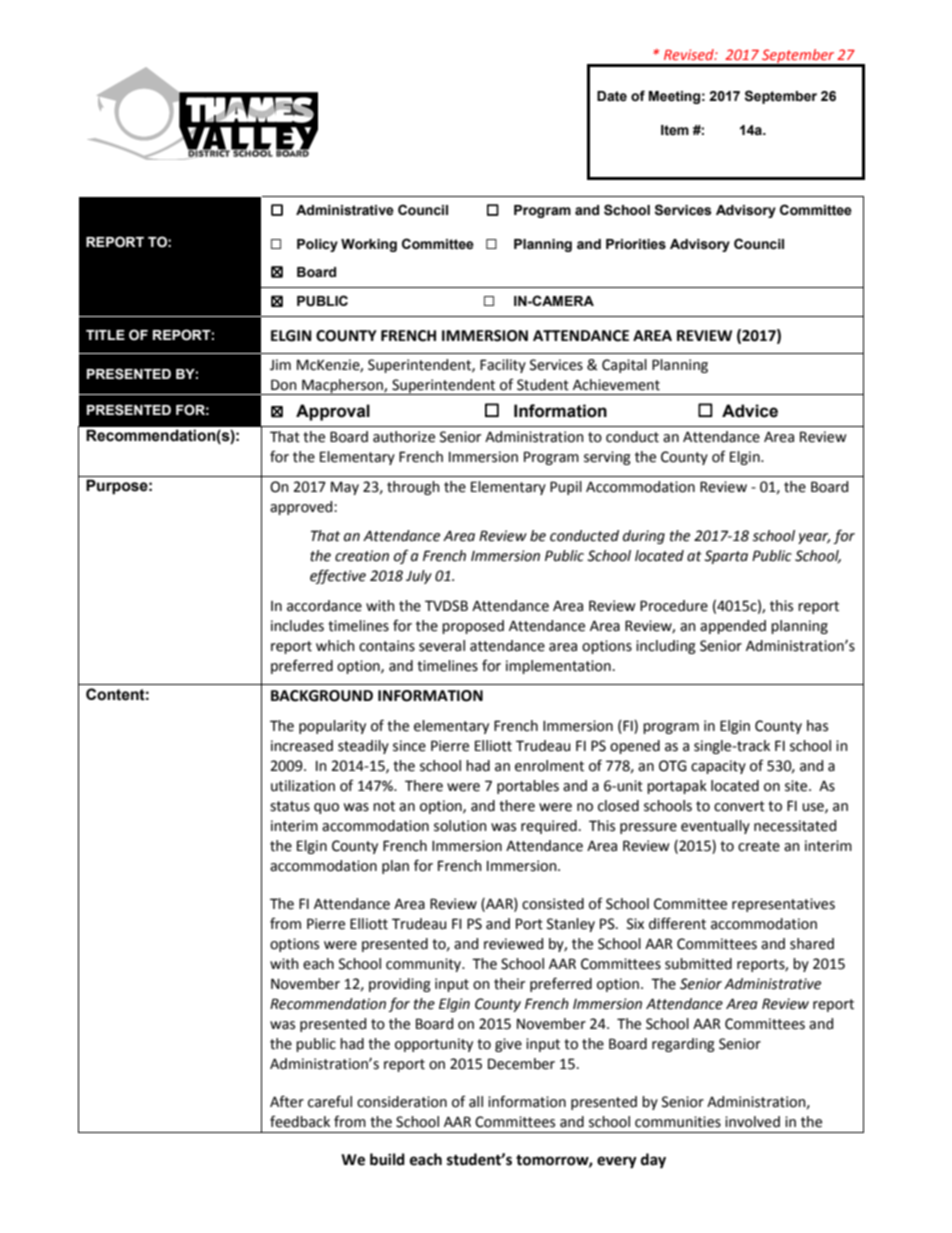 The image size is (952, 1233). What do you see at coordinates (752, 1122) in the screenshot?
I see `involved` at bounding box center [752, 1122].
